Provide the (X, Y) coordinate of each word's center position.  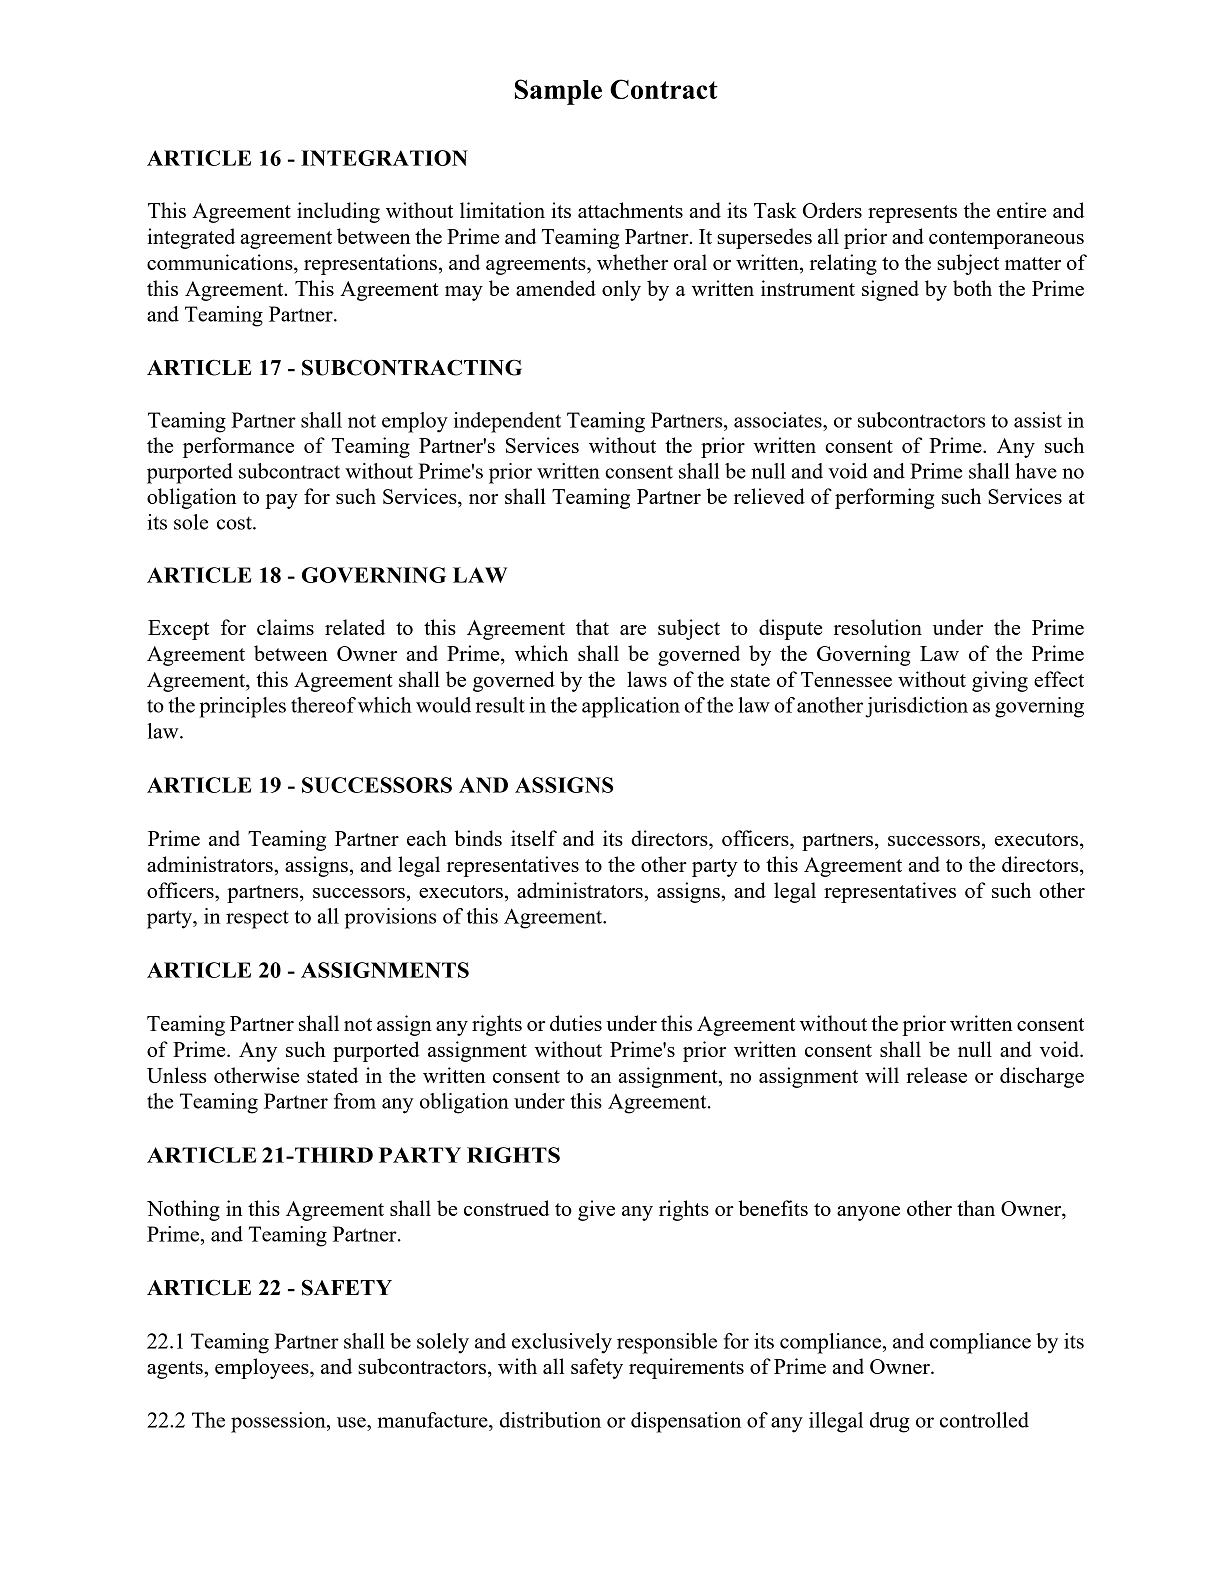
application (631, 707)
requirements (686, 1368)
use (352, 1422)
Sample (558, 92)
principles (242, 707)
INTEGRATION (384, 158)
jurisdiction (916, 707)
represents (912, 214)
